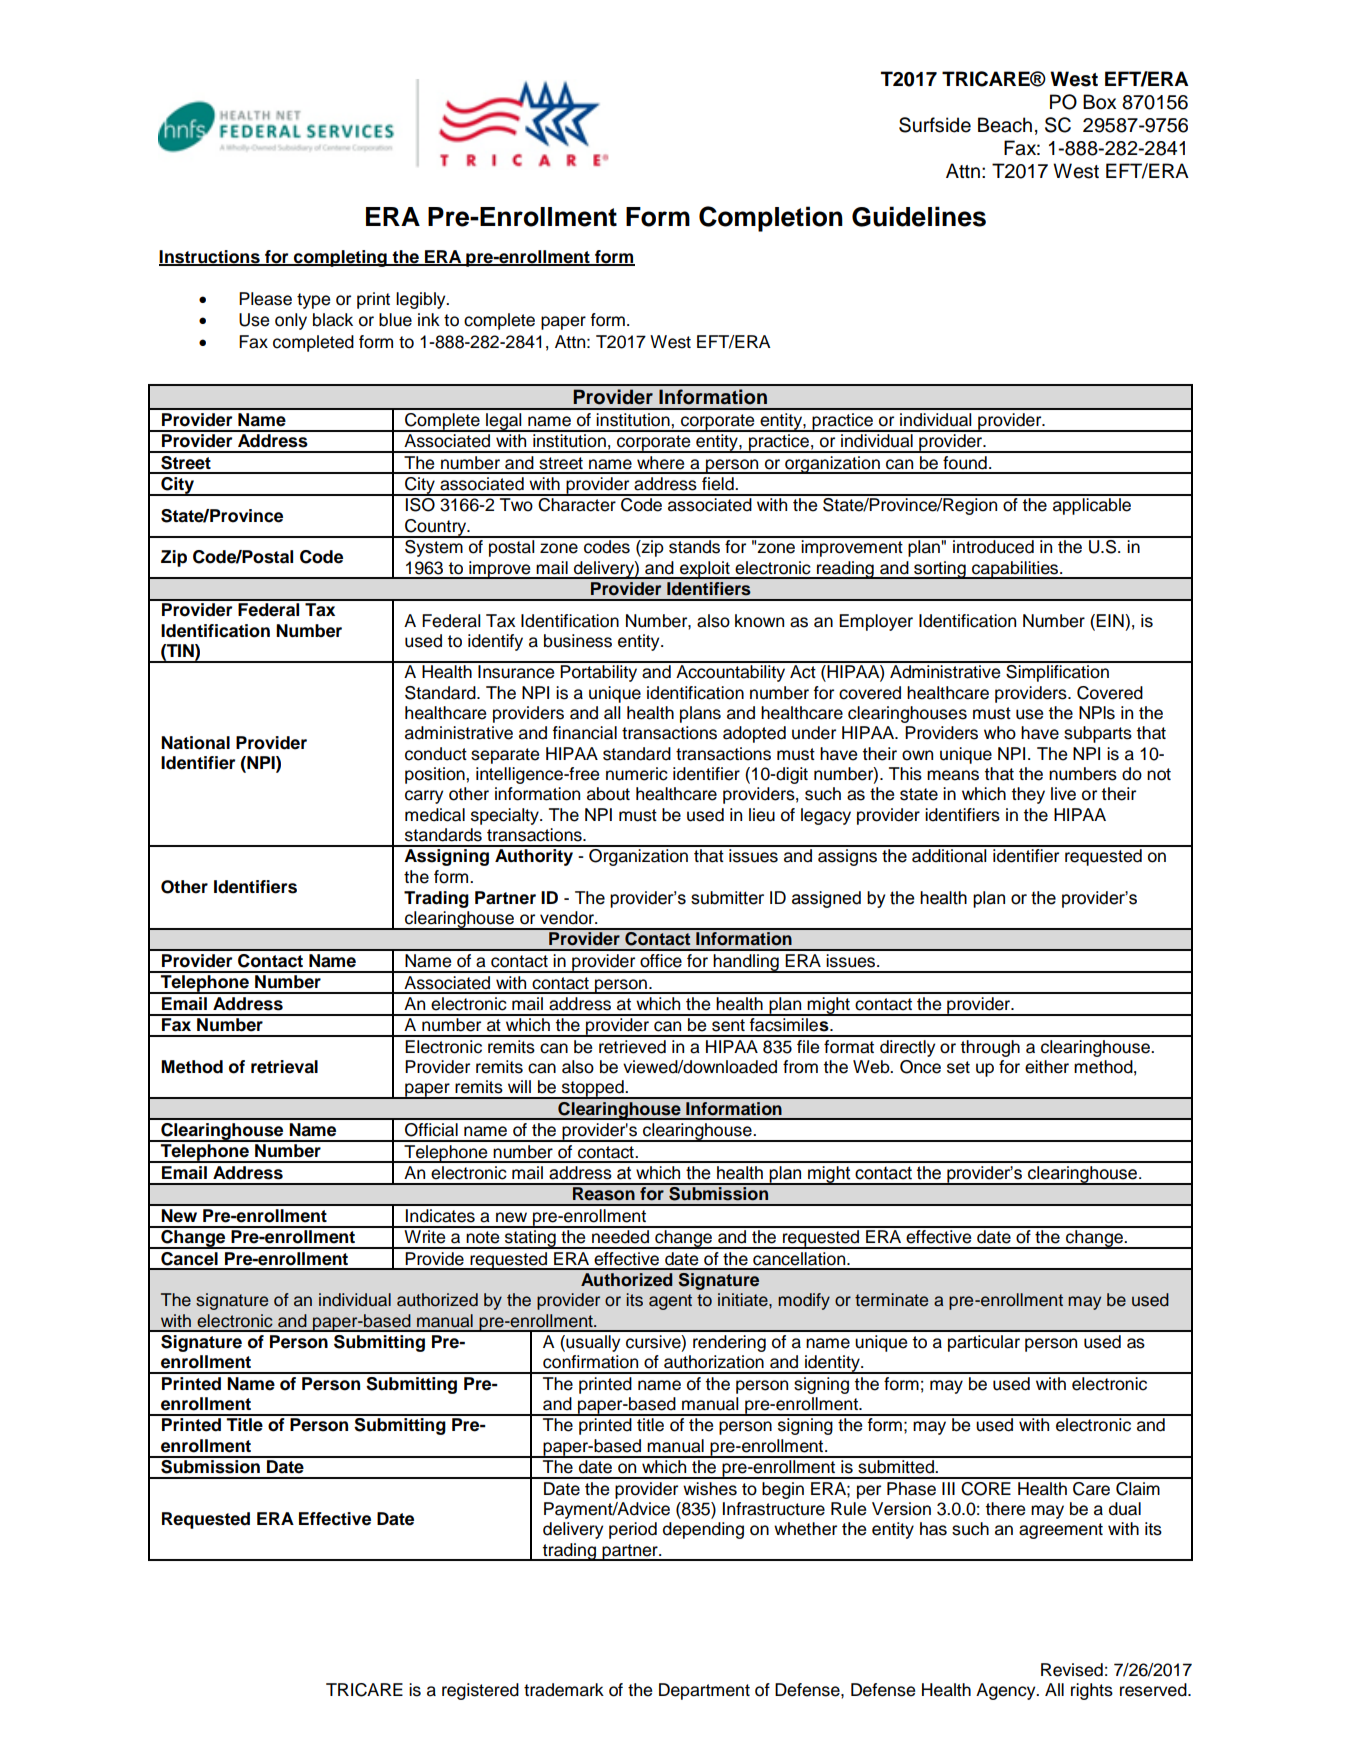 The height and width of the screenshot is (1748, 1351). What do you see at coordinates (984, 1343) in the screenshot?
I see `particular` at bounding box center [984, 1343].
